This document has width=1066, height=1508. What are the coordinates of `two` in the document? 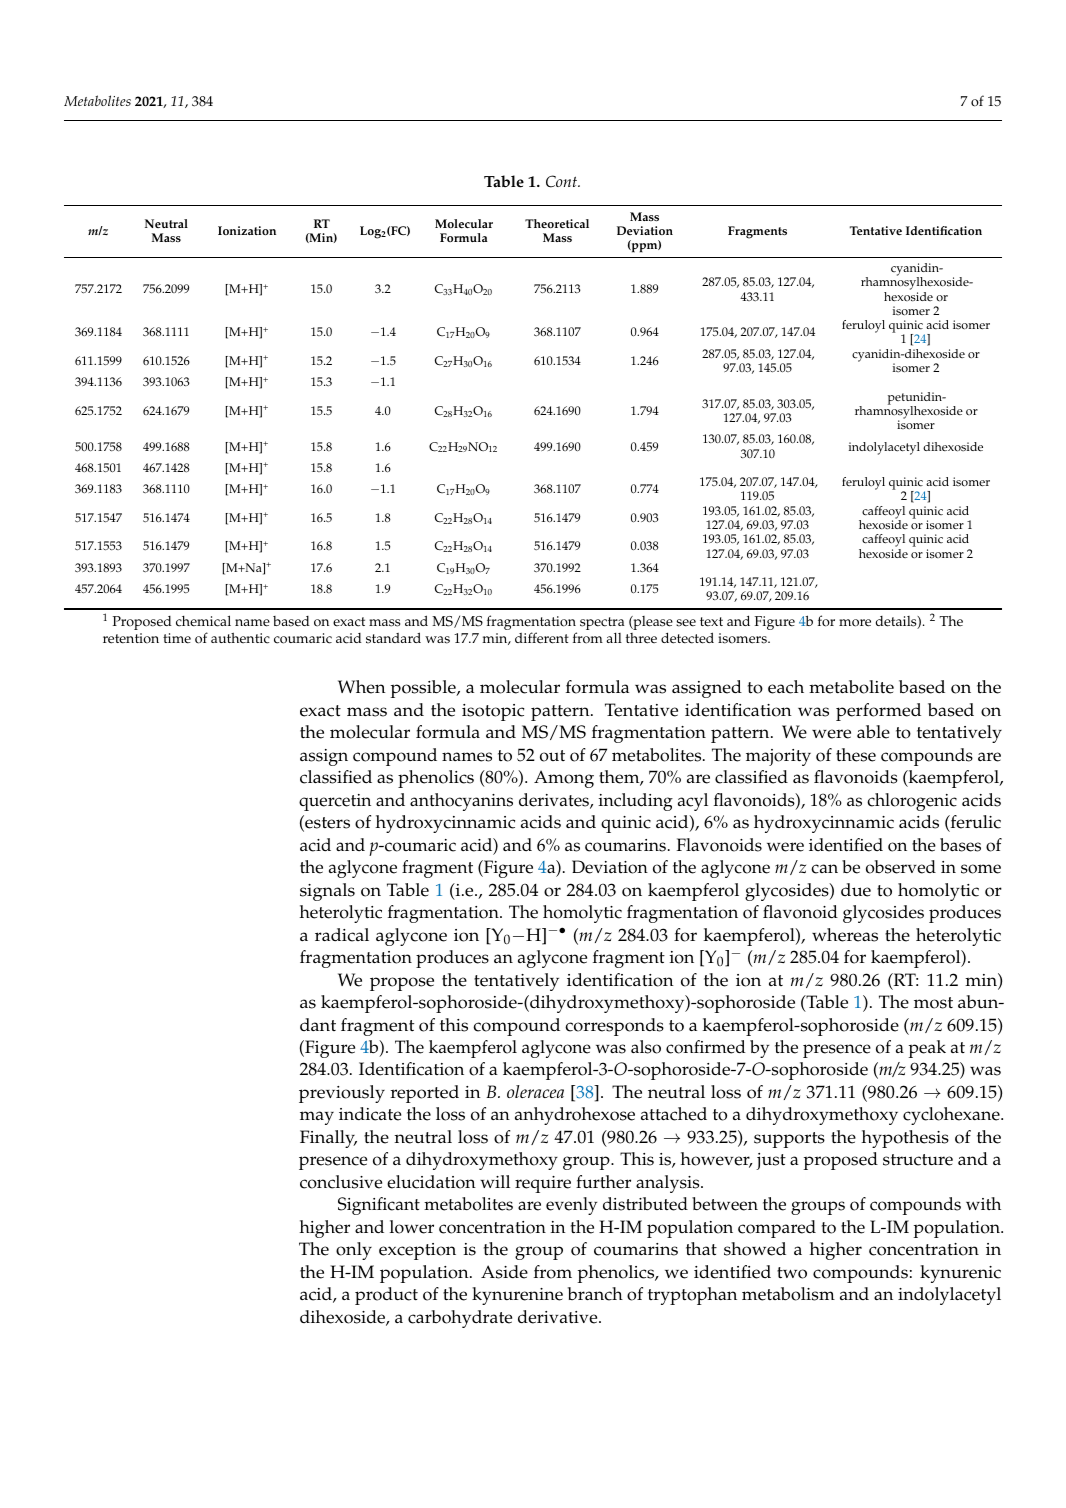 It's located at (792, 1273).
